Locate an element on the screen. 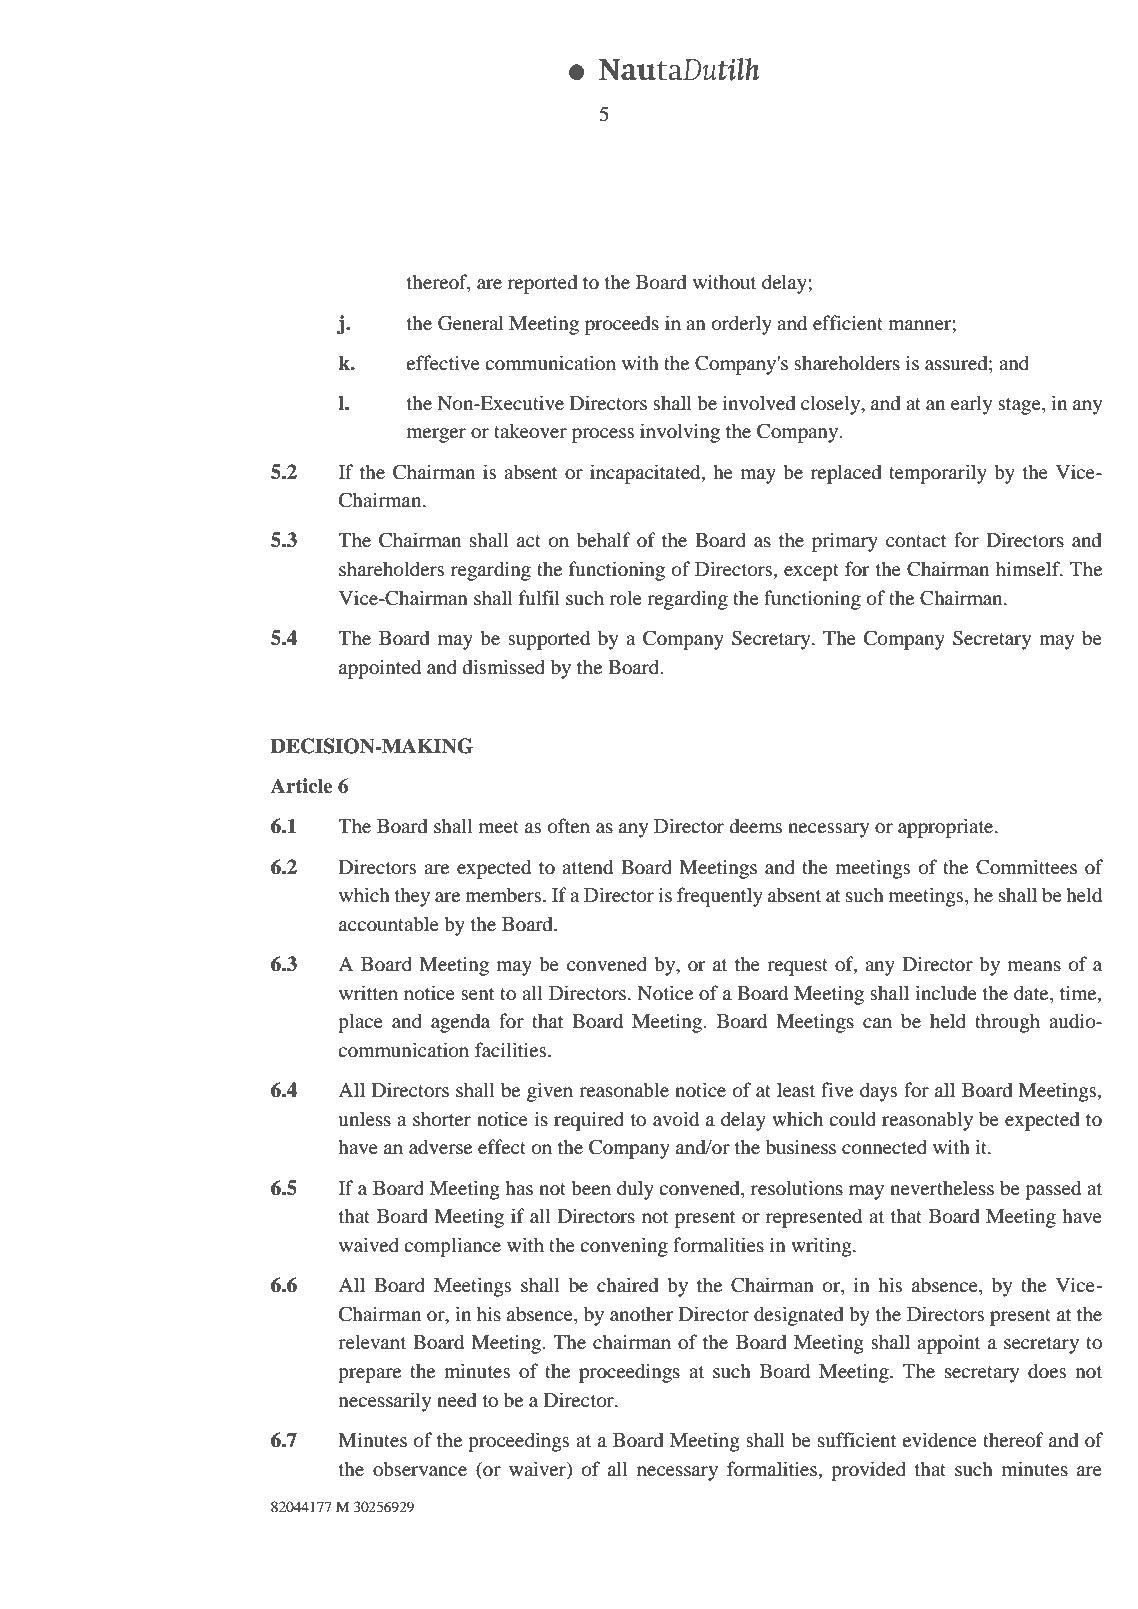  Committees is located at coordinates (1026, 867).
